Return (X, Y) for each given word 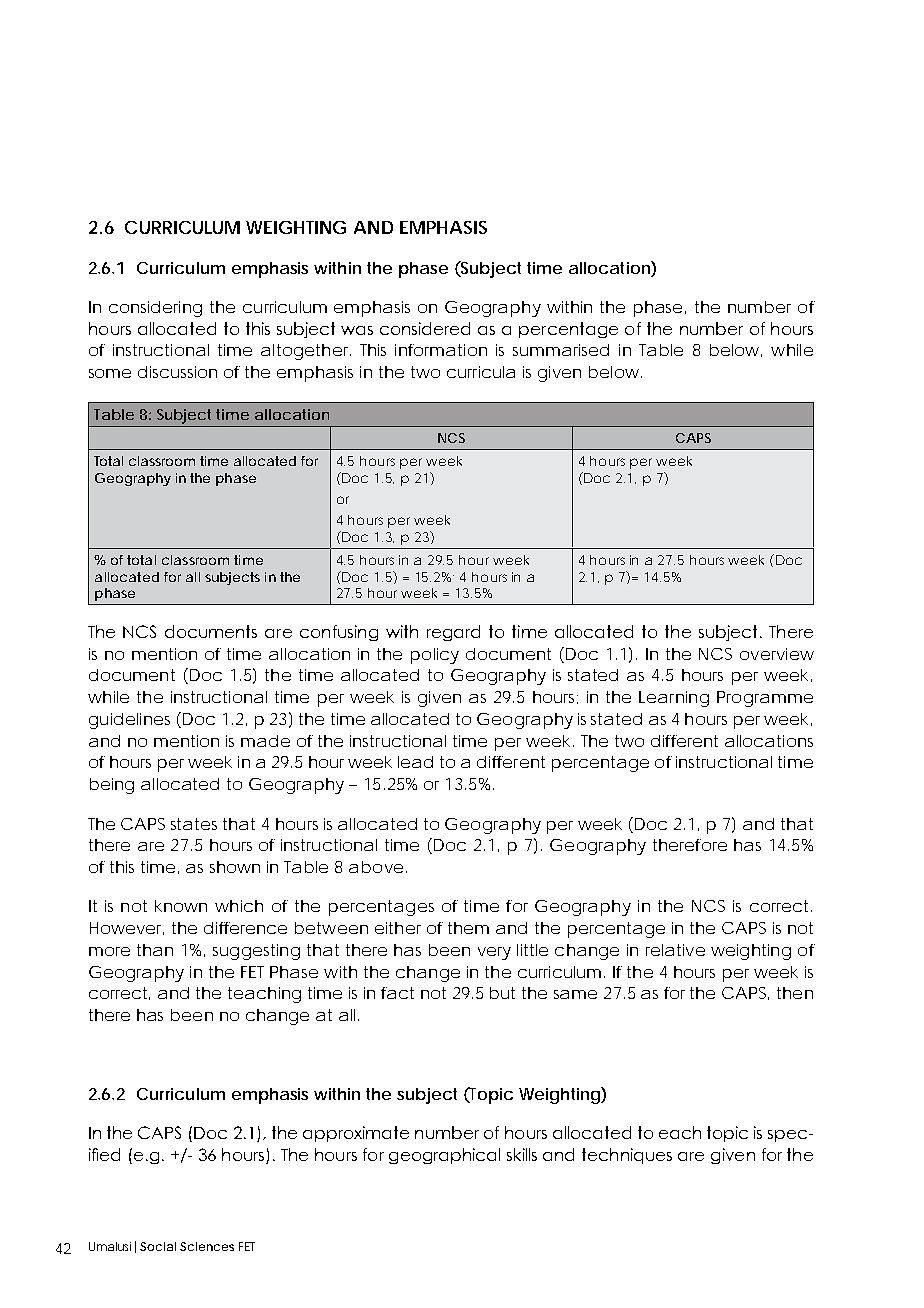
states (194, 824)
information (441, 350)
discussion (177, 372)
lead (415, 762)
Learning (674, 699)
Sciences (207, 1246)
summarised (561, 350)
